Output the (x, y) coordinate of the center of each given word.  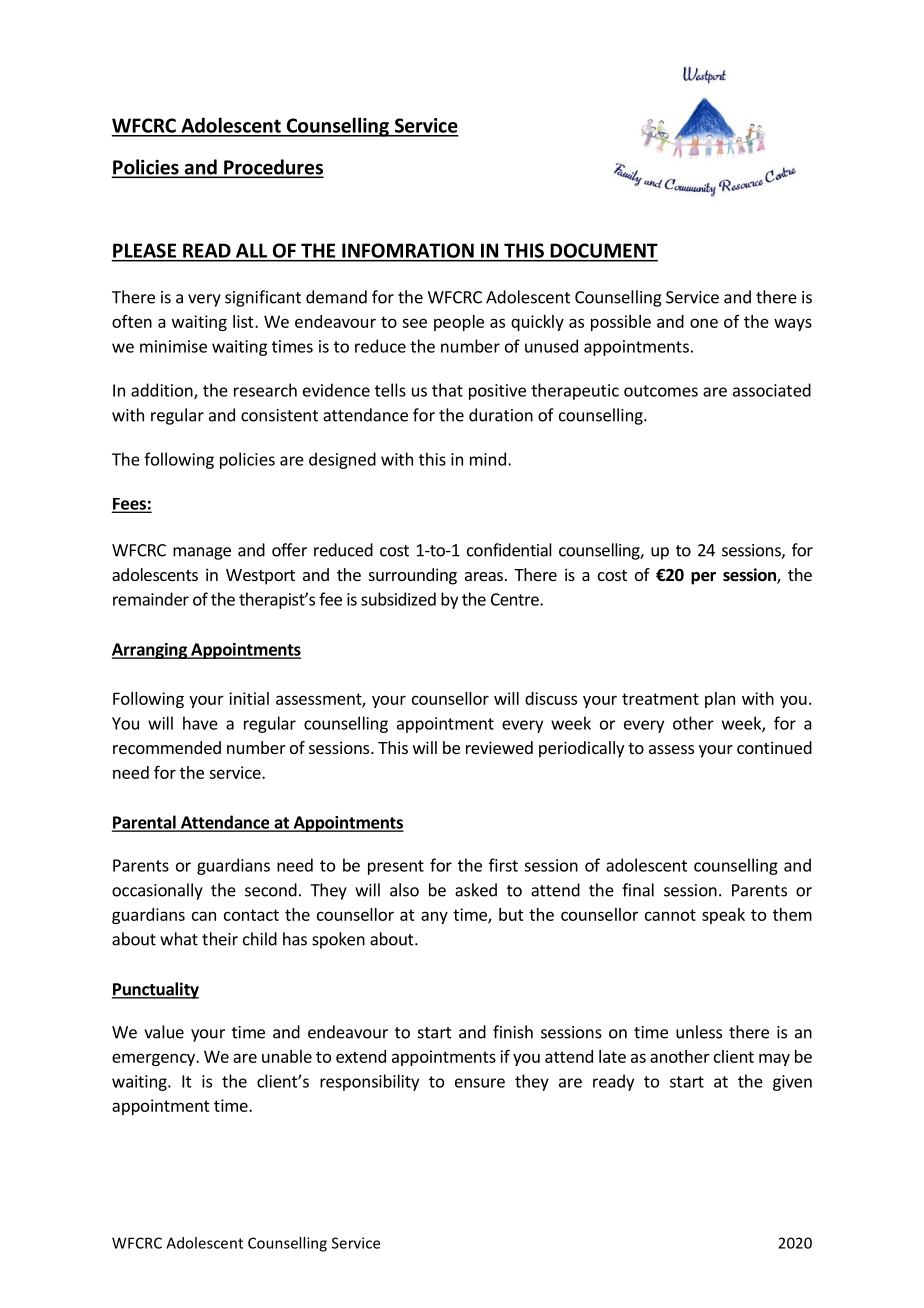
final (638, 890)
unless (699, 1032)
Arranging (150, 651)
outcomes (661, 391)
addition (163, 391)
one (704, 323)
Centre (516, 599)
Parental (145, 823)
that (447, 390)
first (503, 865)
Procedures (273, 168)
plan (720, 700)
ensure (480, 1083)
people (459, 323)
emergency (154, 1059)
